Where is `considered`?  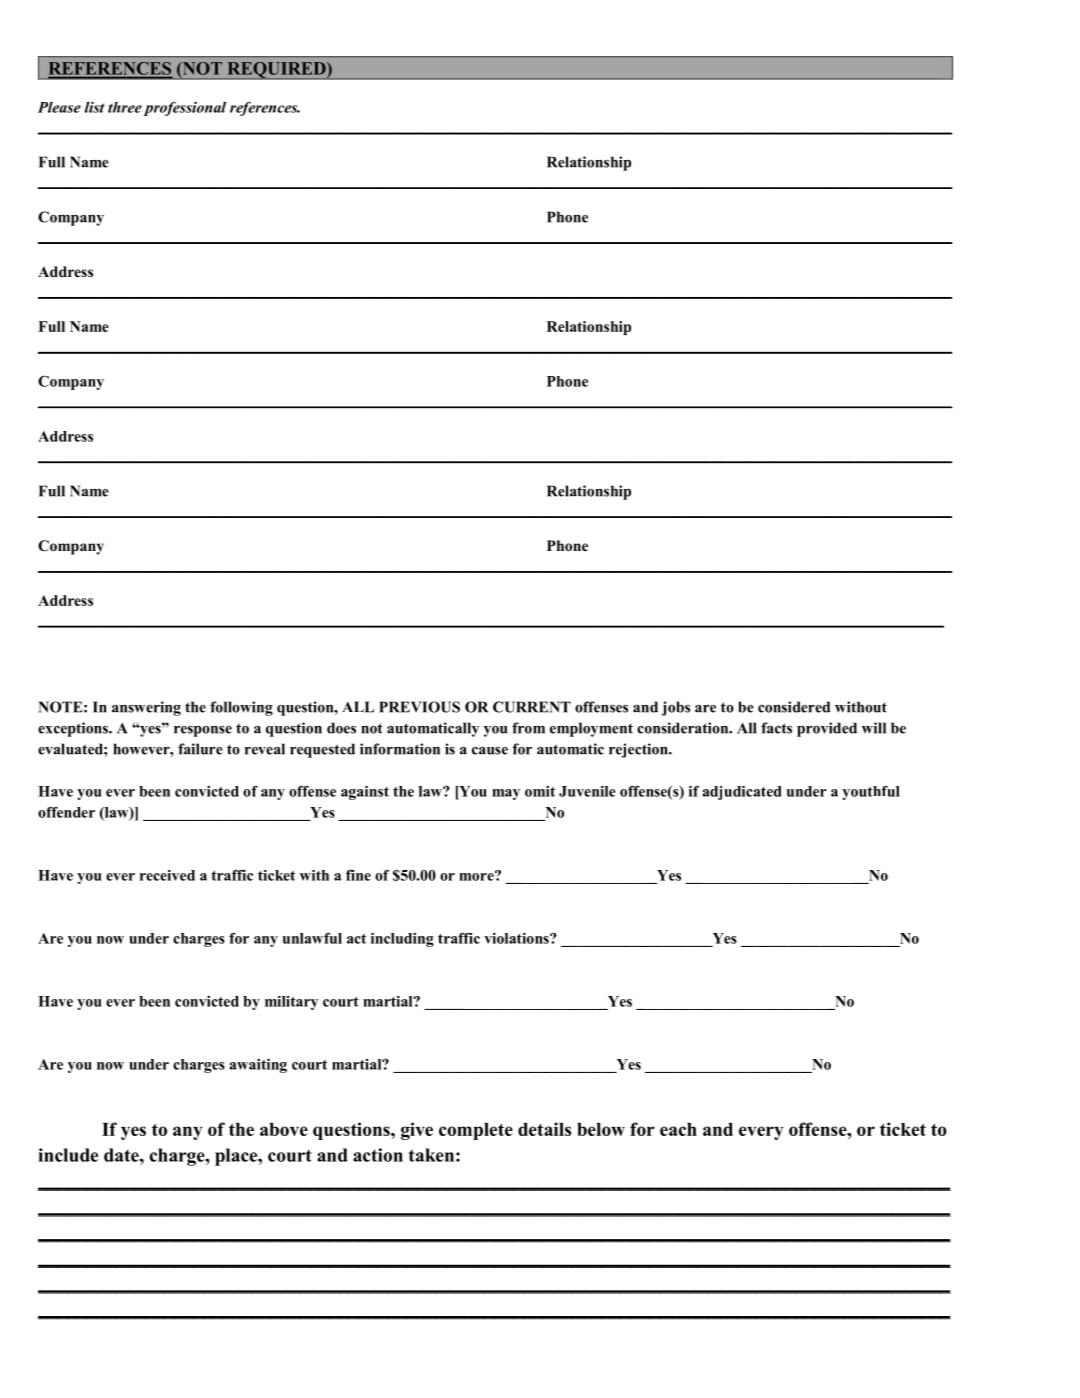
considered is located at coordinates (794, 707).
